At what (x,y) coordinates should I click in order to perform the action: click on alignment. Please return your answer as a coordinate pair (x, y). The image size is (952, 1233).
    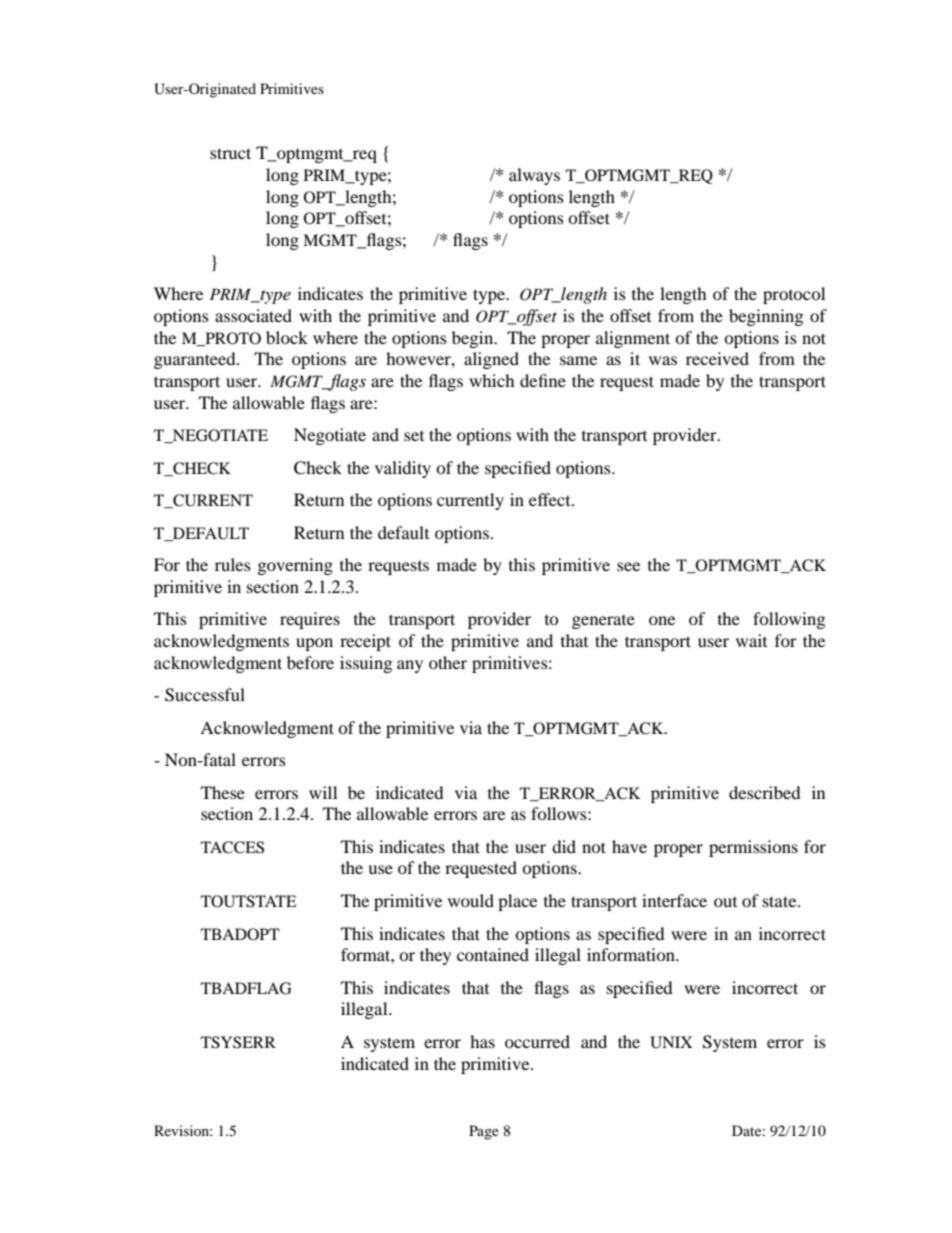
    Looking at the image, I should click on (633, 339).
